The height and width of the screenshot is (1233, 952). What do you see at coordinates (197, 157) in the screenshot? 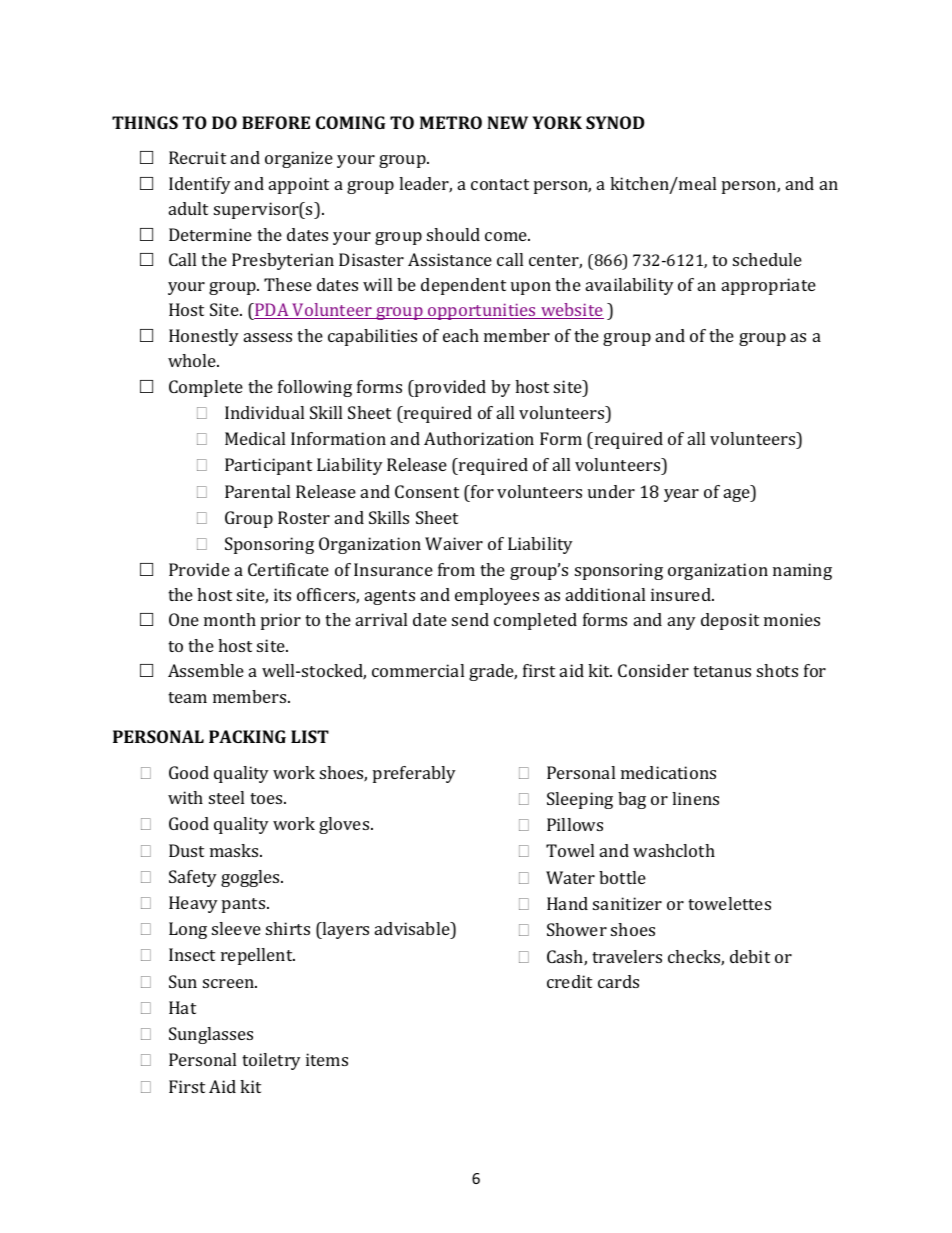
I see `Recruit` at bounding box center [197, 157].
